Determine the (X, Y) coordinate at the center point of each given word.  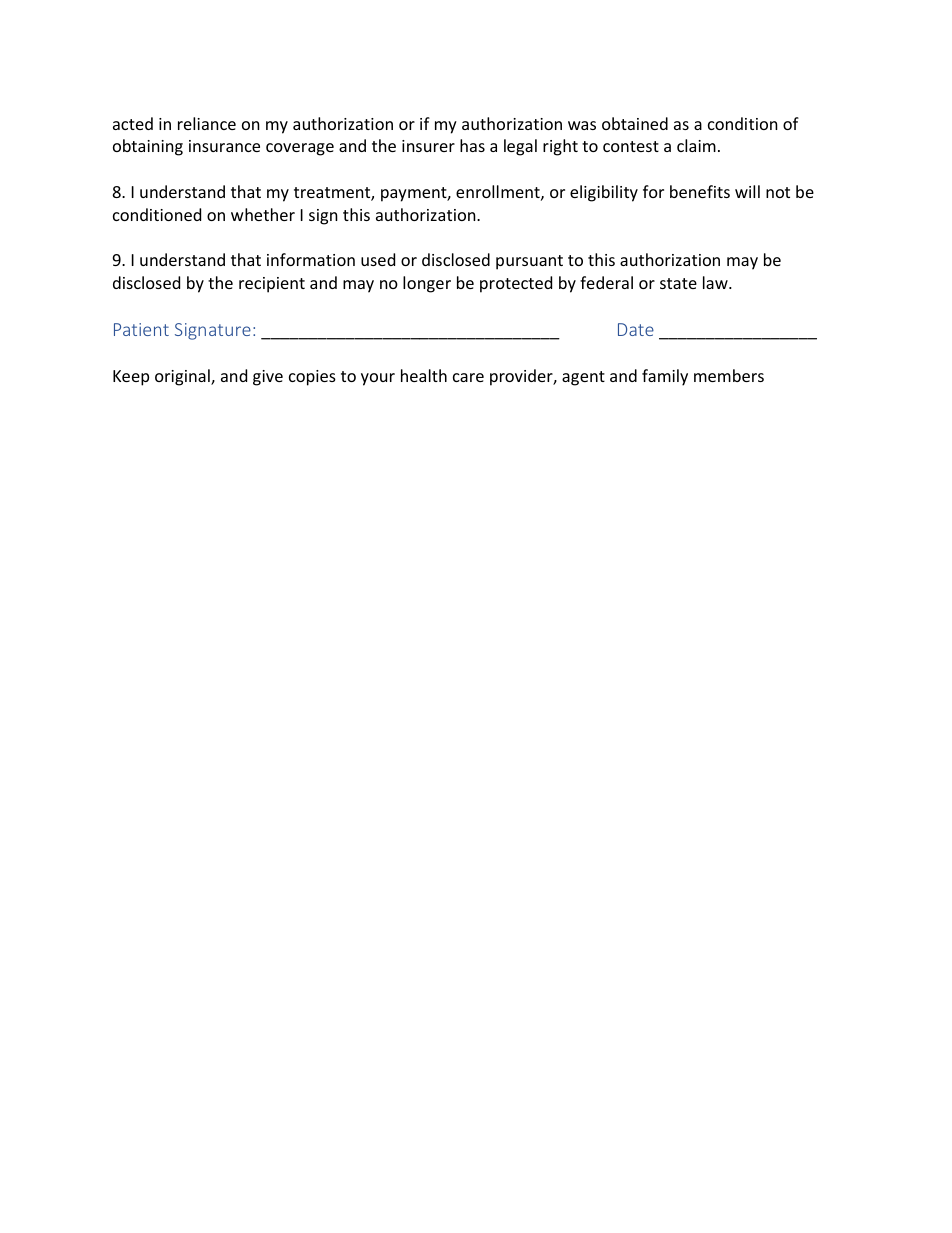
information (311, 259)
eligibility (604, 193)
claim (696, 145)
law (716, 282)
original (183, 377)
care (468, 377)
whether (263, 214)
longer (427, 284)
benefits (700, 191)
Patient (141, 329)
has (472, 145)
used (378, 259)
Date (636, 329)
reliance (207, 123)
